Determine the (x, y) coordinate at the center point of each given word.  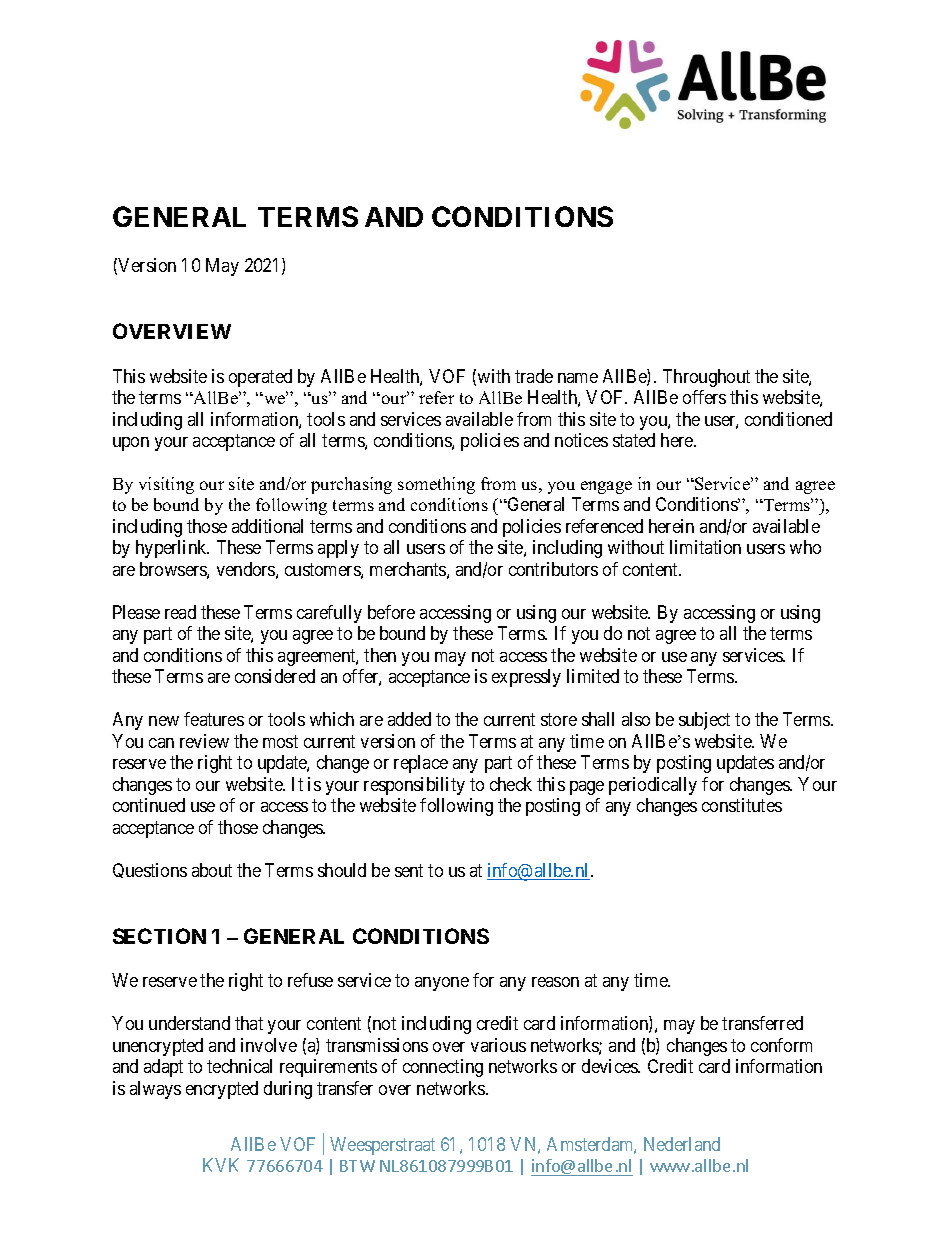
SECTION (159, 936)
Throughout (706, 378)
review (204, 741)
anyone (442, 984)
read (180, 612)
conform (781, 1045)
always (155, 1090)
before (391, 612)
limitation (705, 547)
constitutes (742, 805)
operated (260, 378)
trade (534, 376)
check (511, 784)
